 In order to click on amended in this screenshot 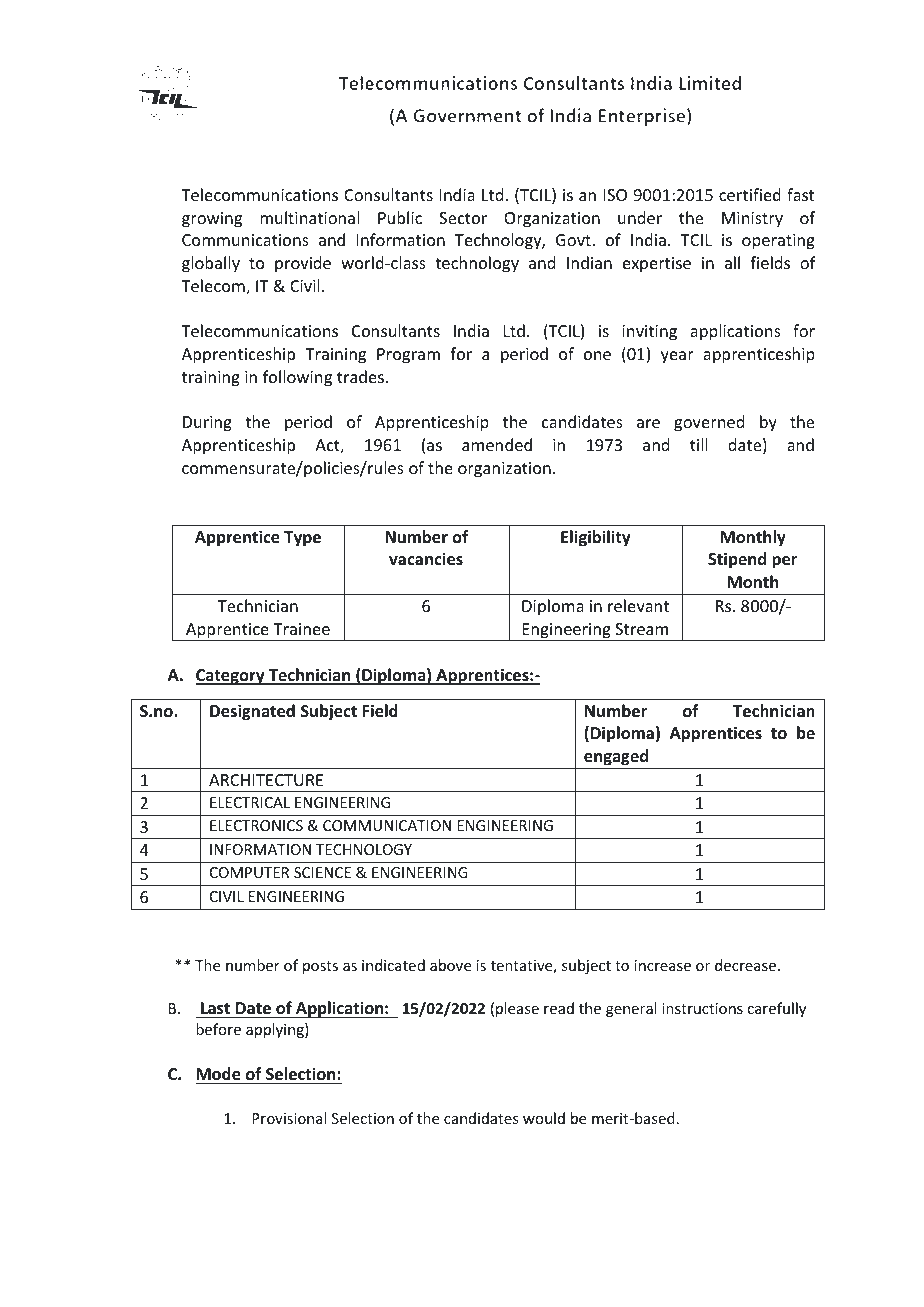, I will do `click(497, 444)`.
